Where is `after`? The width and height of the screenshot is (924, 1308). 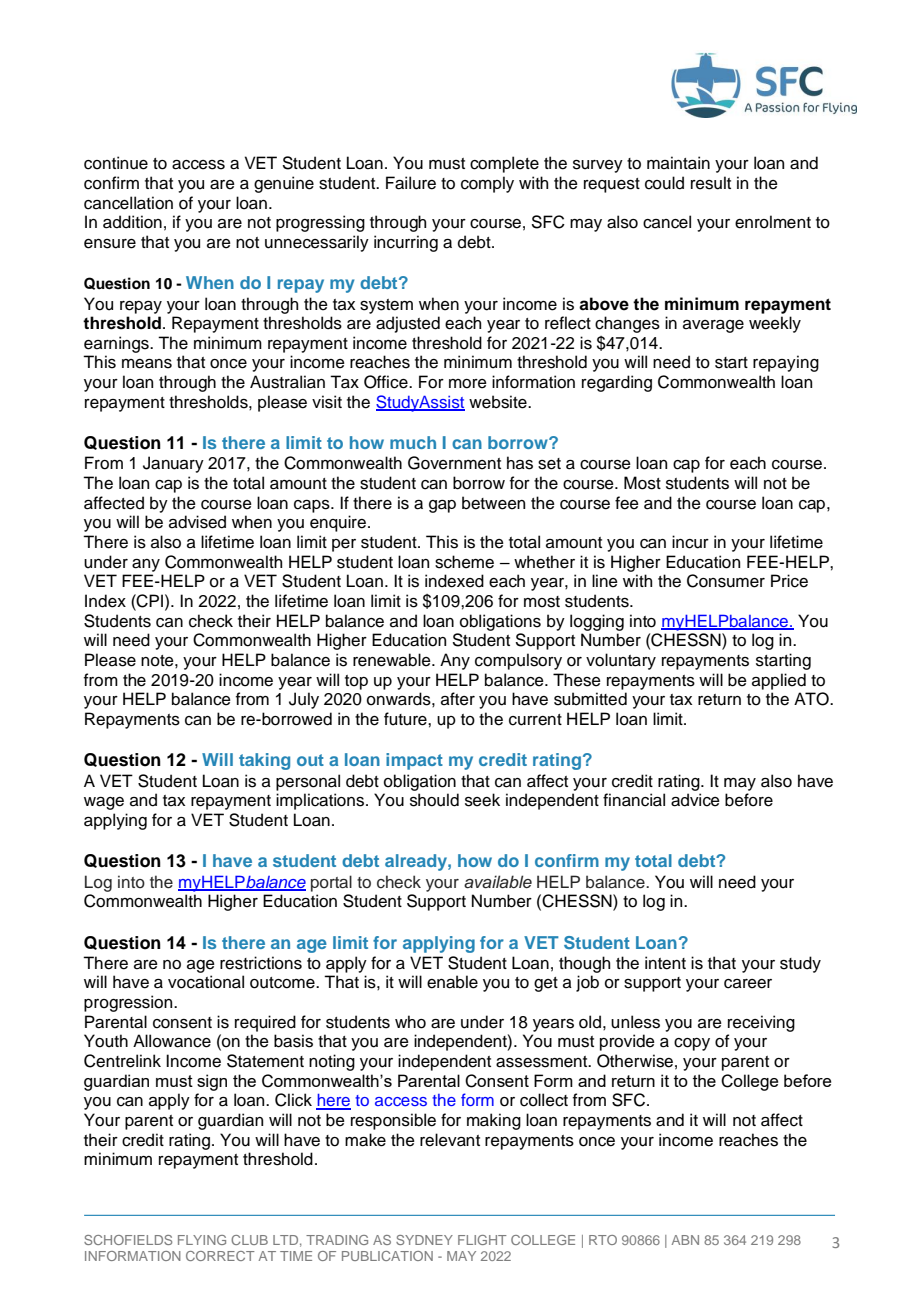
after is located at coordinates (458, 699).
